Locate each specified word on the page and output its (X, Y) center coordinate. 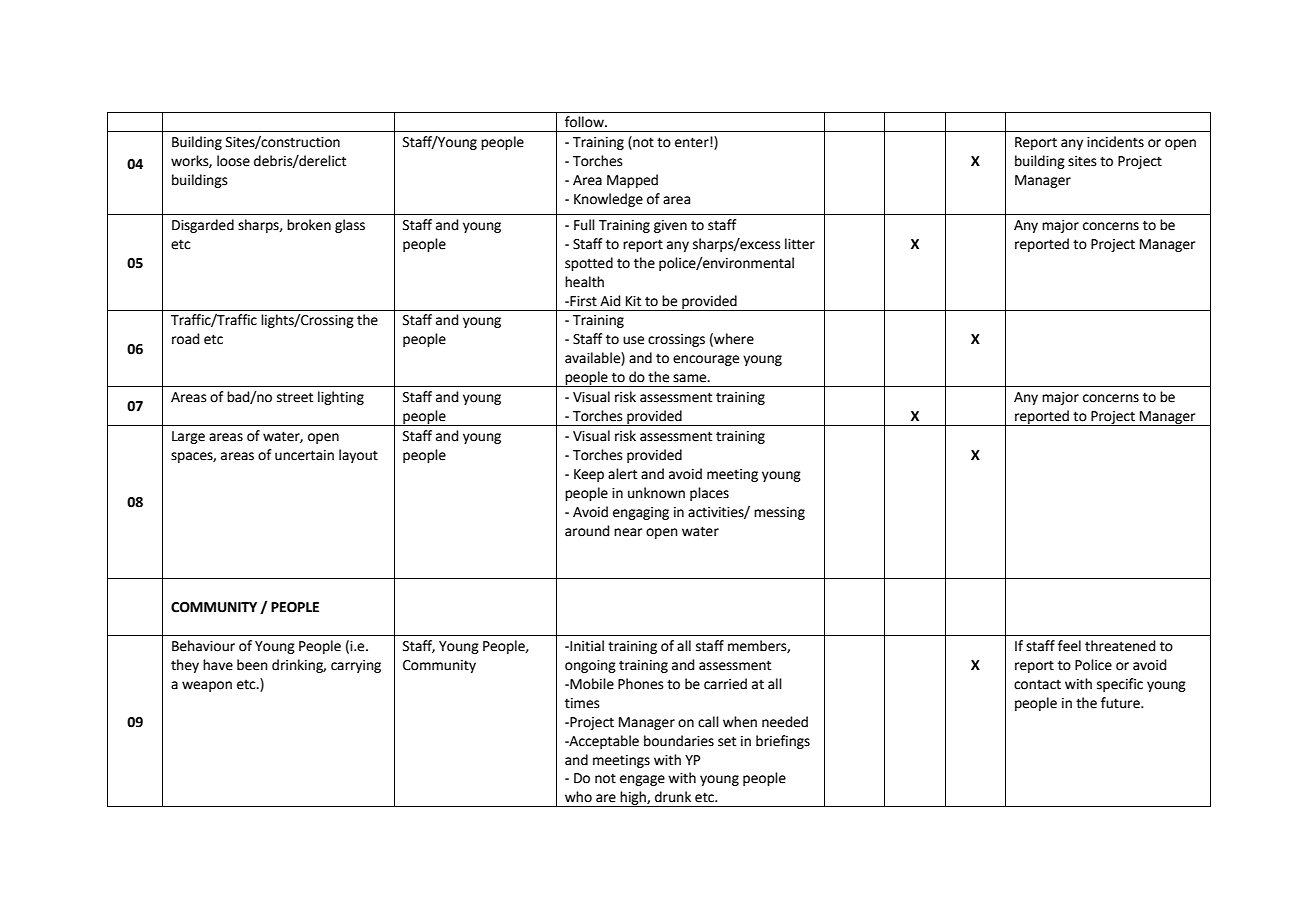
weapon (207, 686)
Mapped (632, 181)
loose (233, 161)
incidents (1115, 142)
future (1121, 703)
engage (642, 780)
